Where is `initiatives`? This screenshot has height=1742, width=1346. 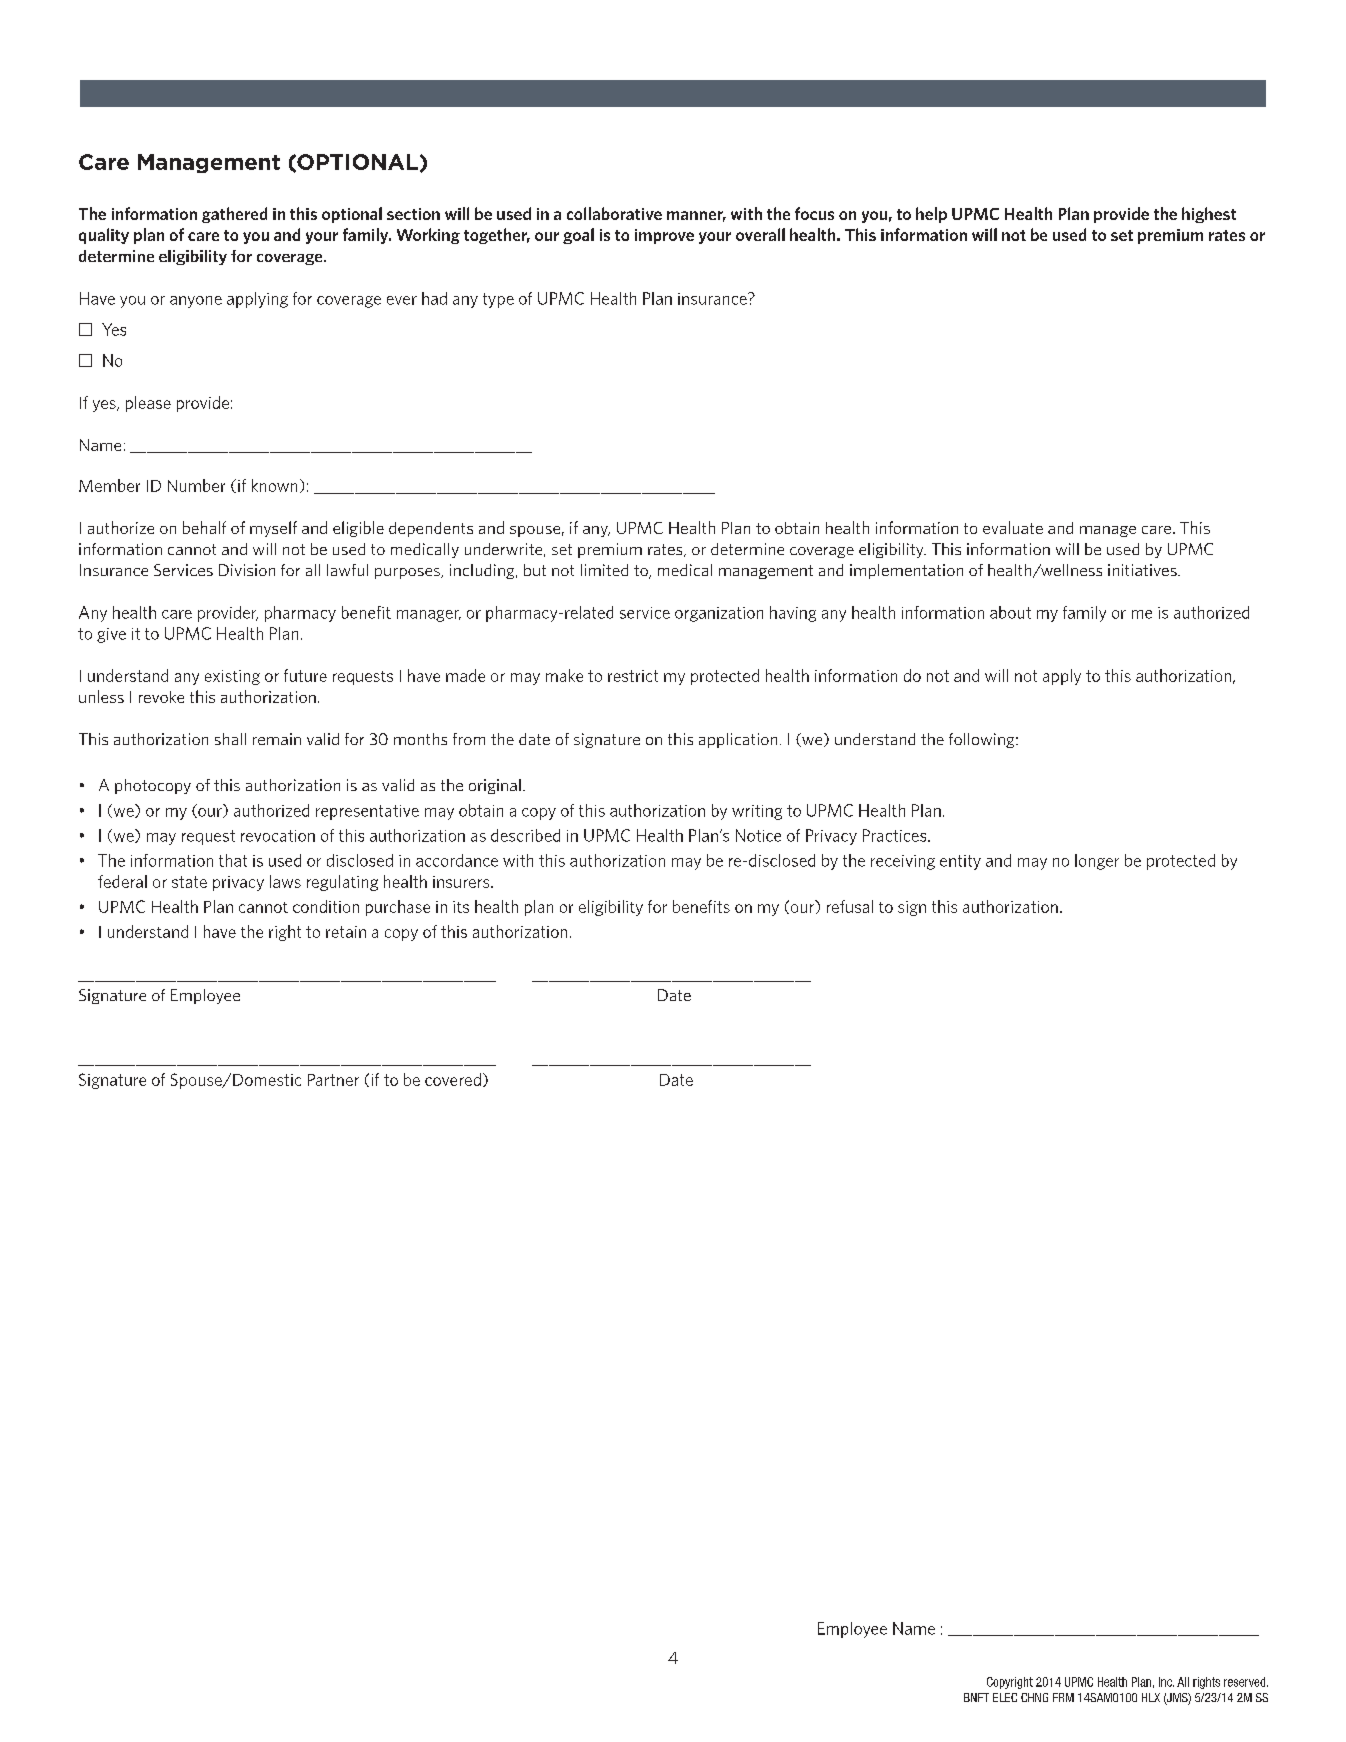
initiatives is located at coordinates (1143, 570).
